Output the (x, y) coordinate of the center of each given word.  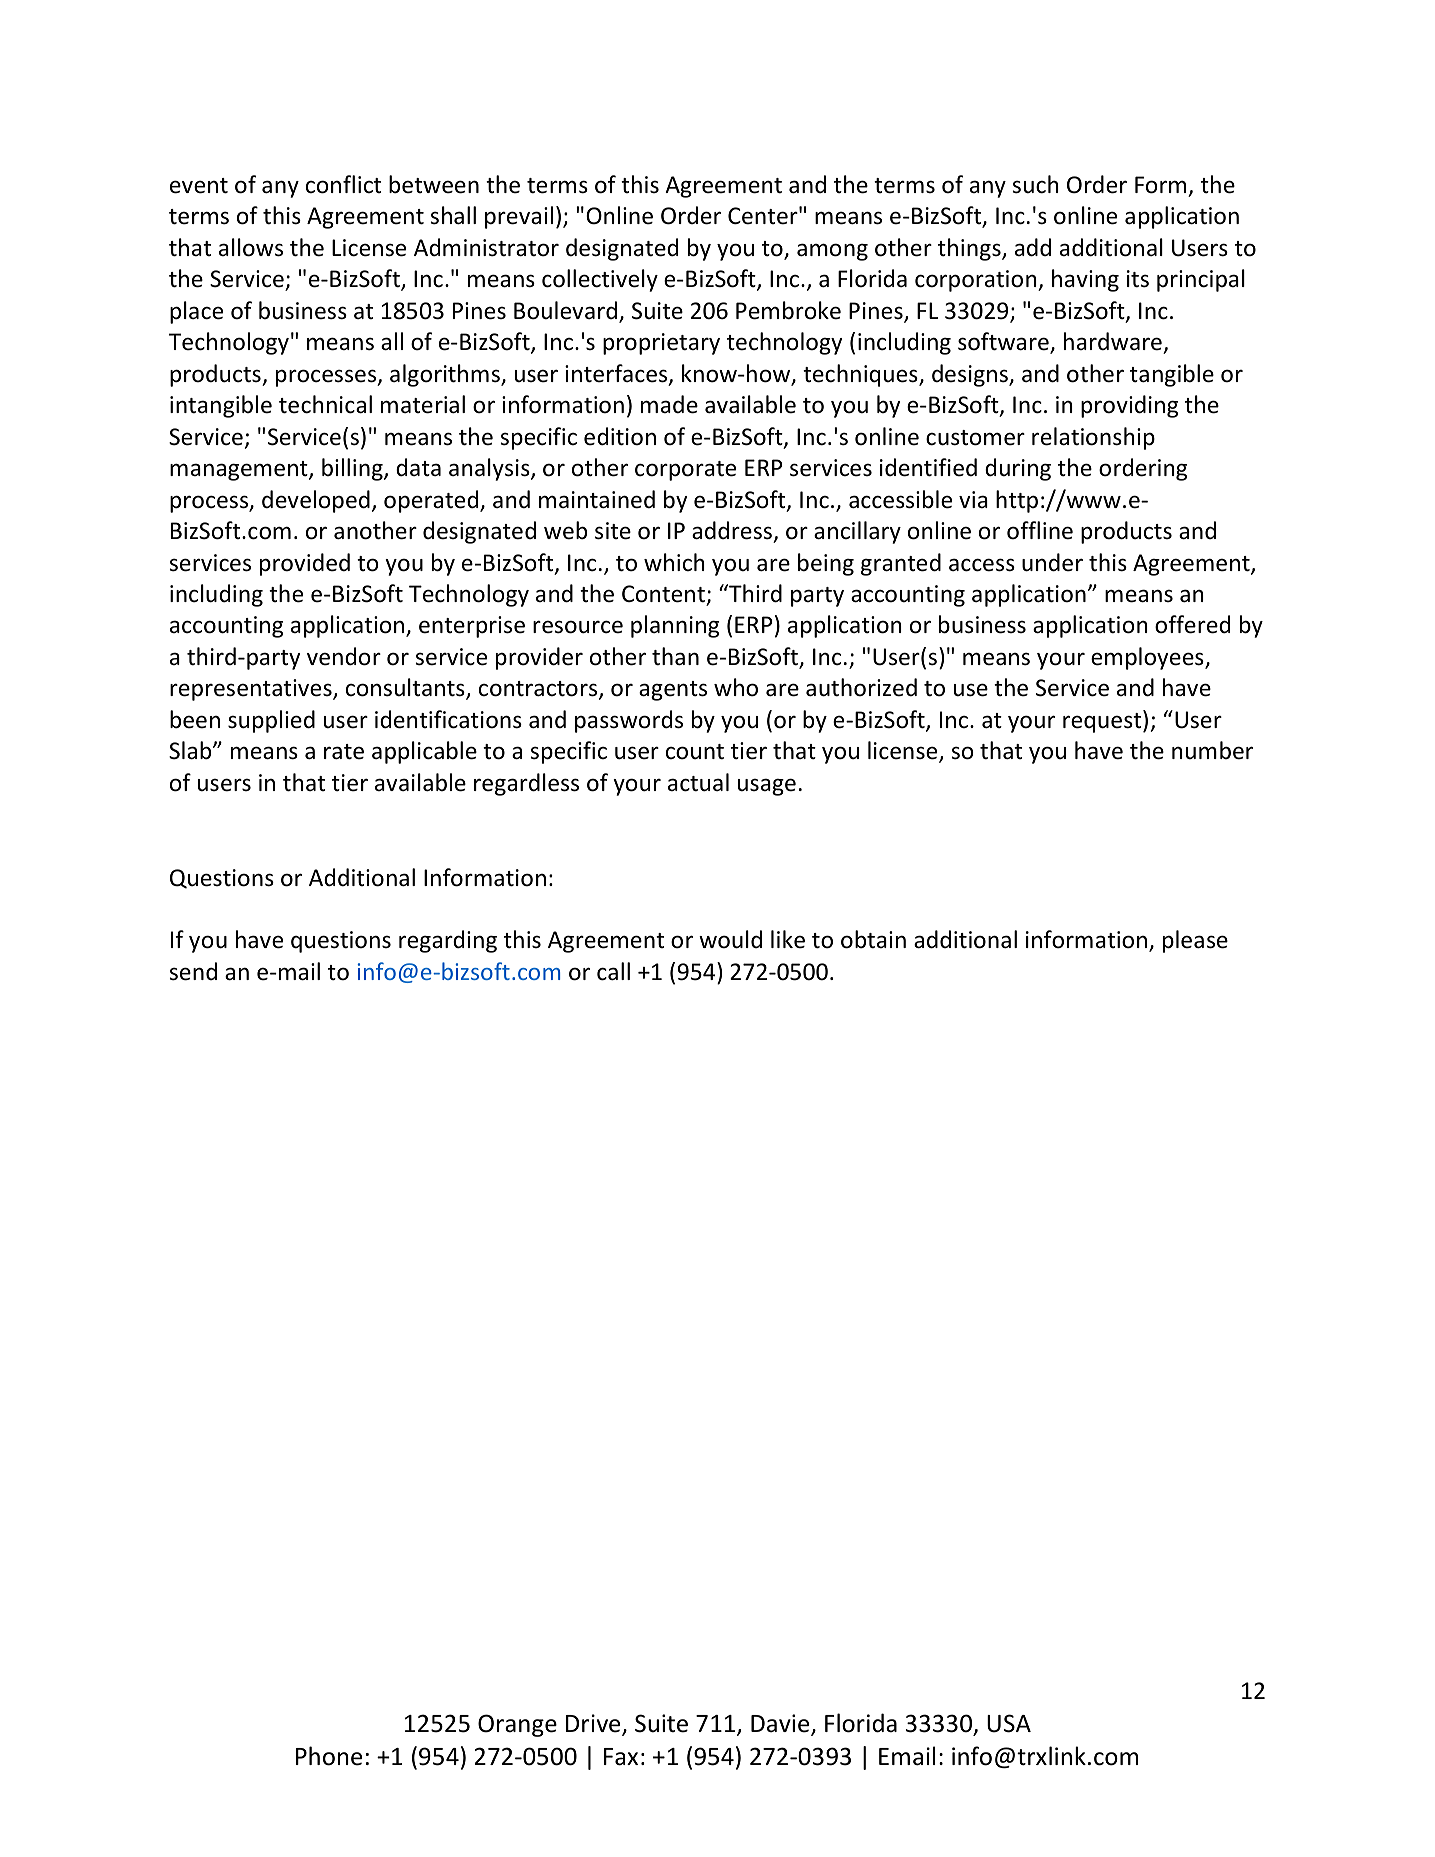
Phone (329, 1756)
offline (1040, 530)
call (613, 971)
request (1103, 722)
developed (316, 501)
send (193, 971)
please (1195, 941)
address (732, 530)
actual (698, 782)
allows (251, 247)
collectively (600, 280)
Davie (781, 1724)
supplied (271, 721)
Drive (594, 1724)
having (1085, 280)
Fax (621, 1757)
